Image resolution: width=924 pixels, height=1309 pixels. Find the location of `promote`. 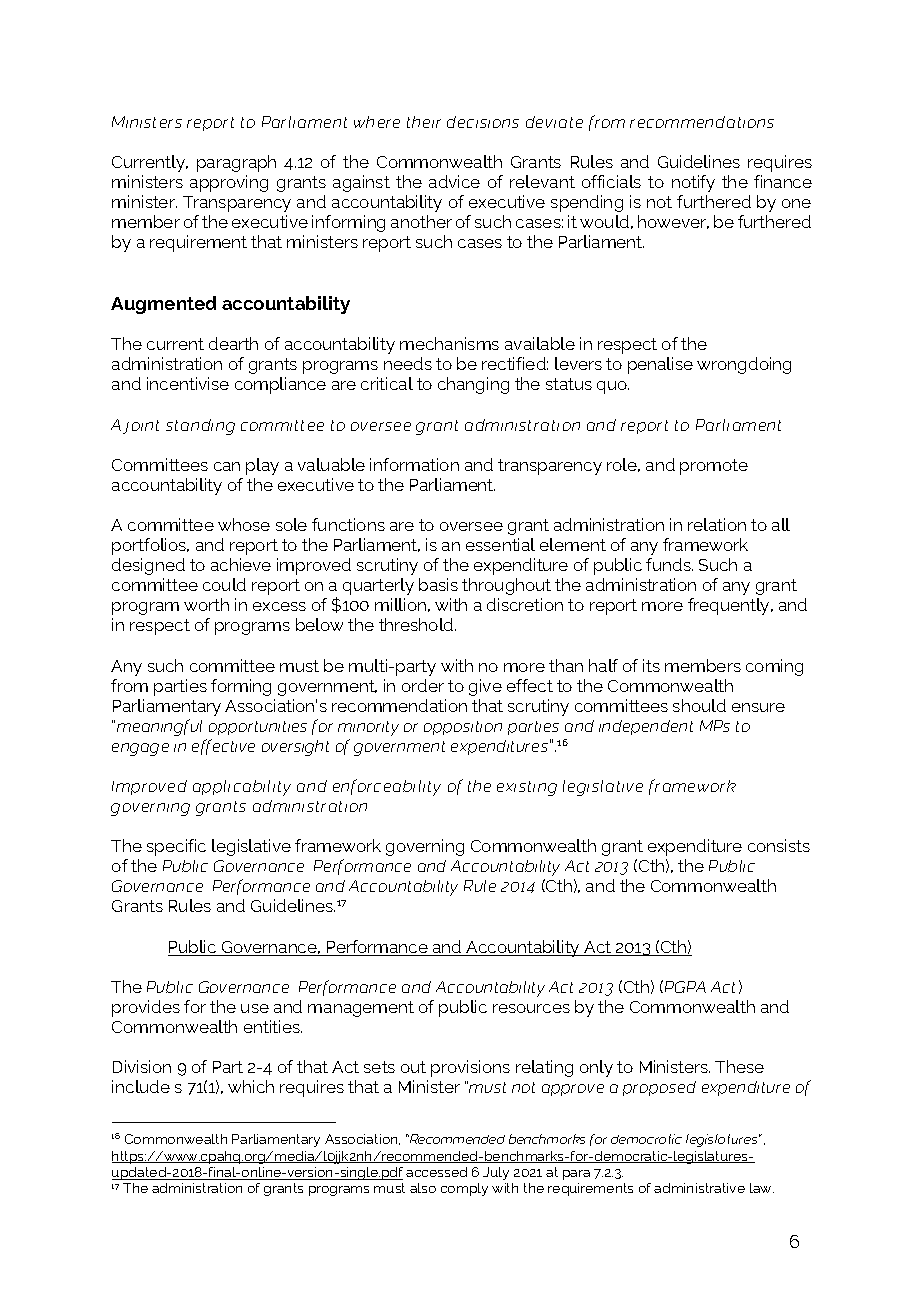

promote is located at coordinates (714, 467).
